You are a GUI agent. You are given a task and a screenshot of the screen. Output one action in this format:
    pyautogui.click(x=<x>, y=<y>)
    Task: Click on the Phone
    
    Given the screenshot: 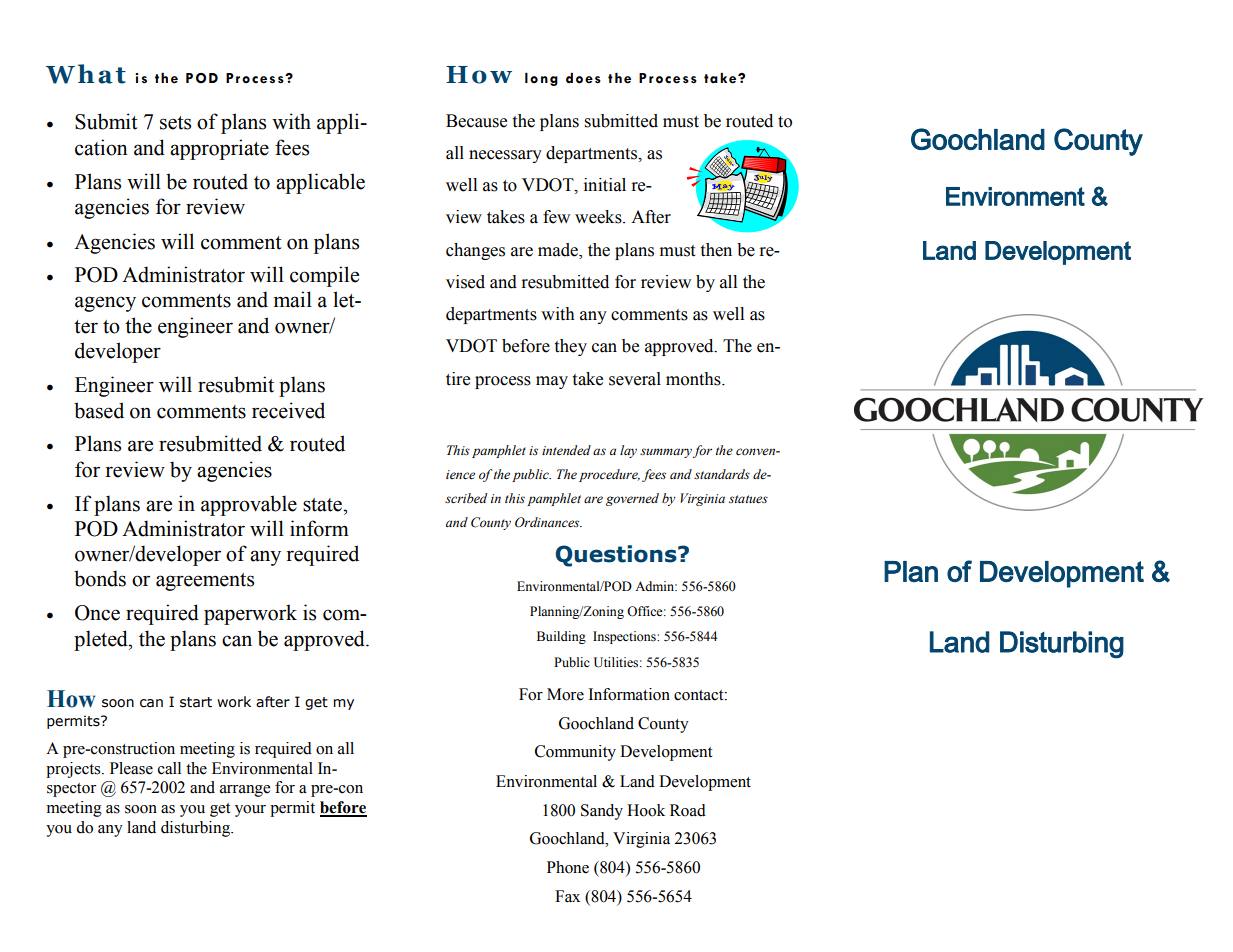 What is the action you would take?
    pyautogui.click(x=568, y=867)
